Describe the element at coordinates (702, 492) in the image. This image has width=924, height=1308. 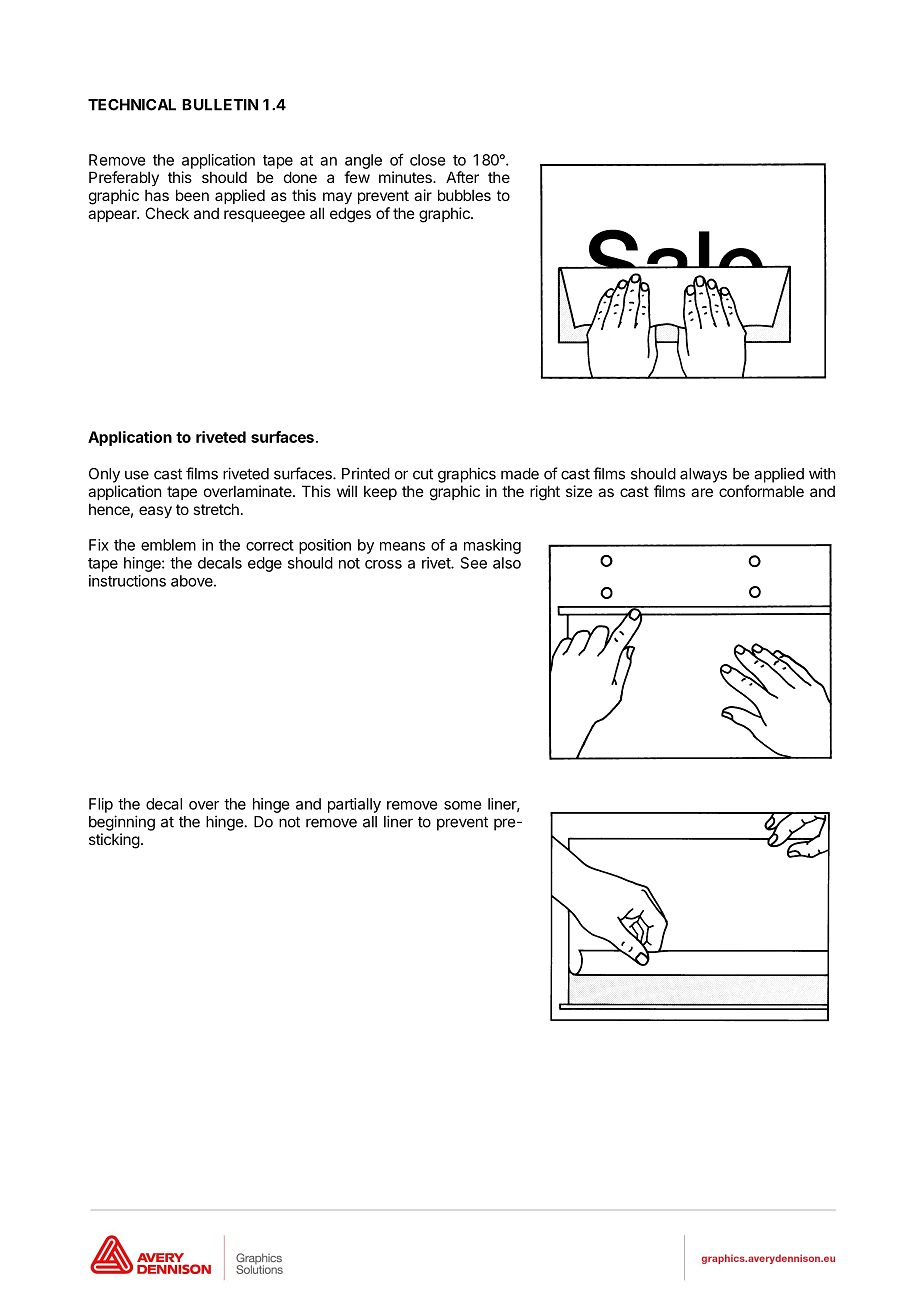
I see `are` at that location.
